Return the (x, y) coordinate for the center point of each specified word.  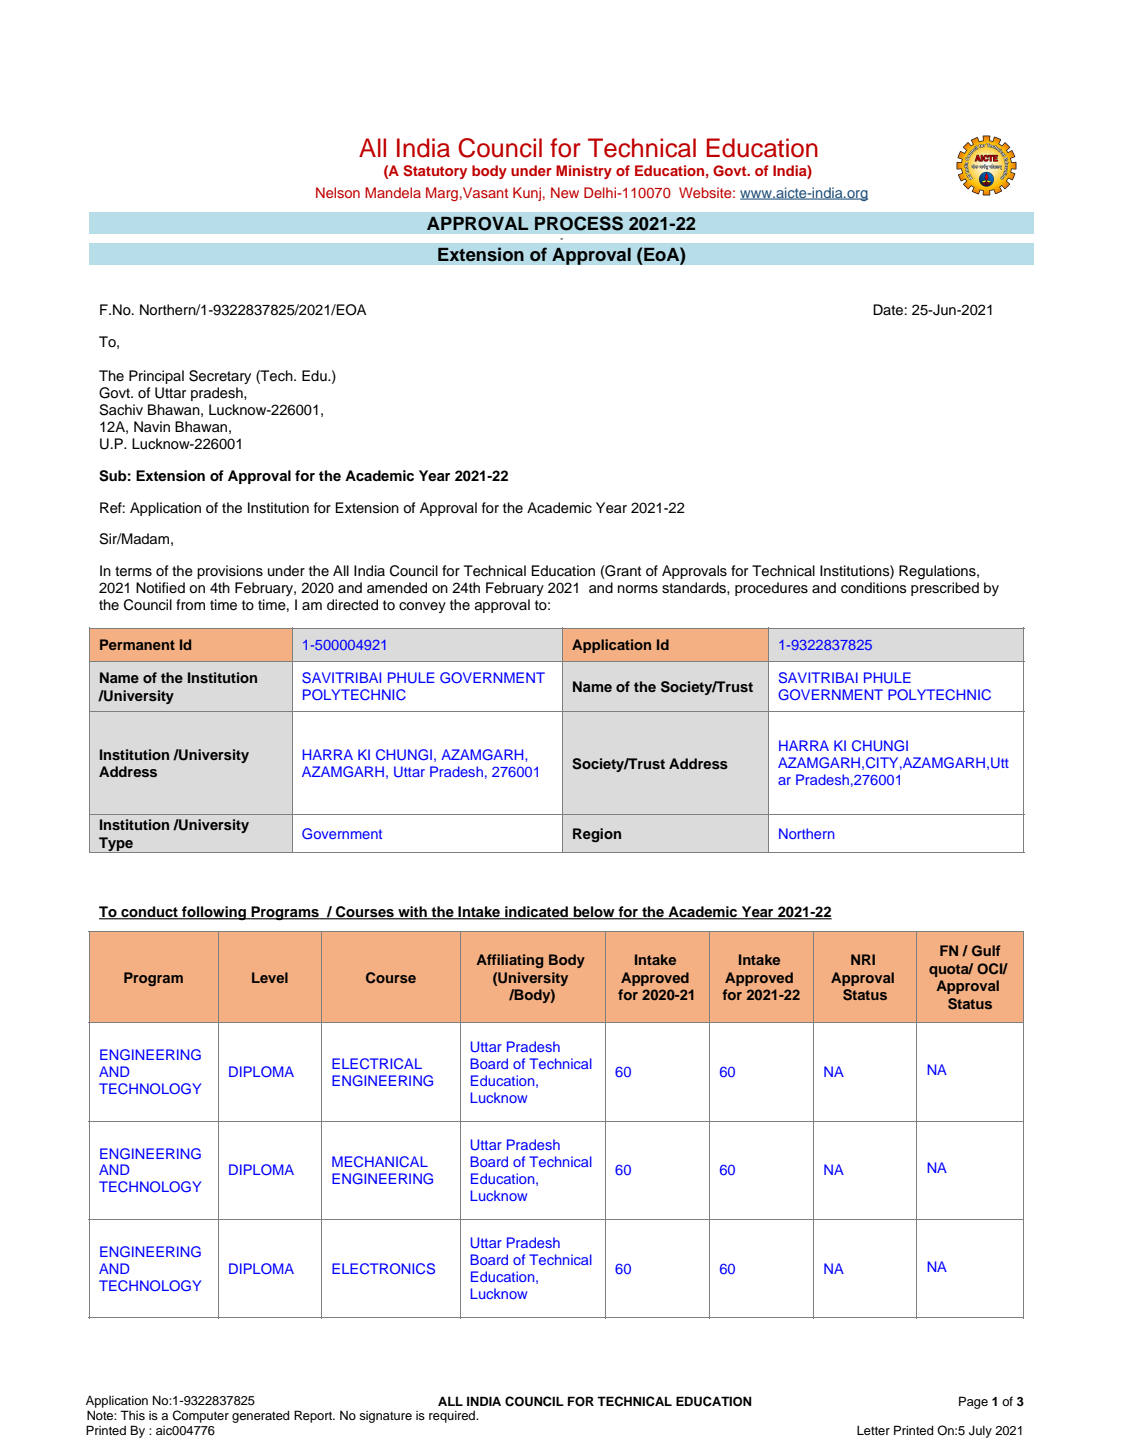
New (565, 192)
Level (270, 977)
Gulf (986, 950)
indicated (537, 913)
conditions (874, 588)
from (190, 605)
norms (638, 589)
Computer (200, 1416)
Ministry (584, 172)
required (453, 1417)
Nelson (338, 192)
